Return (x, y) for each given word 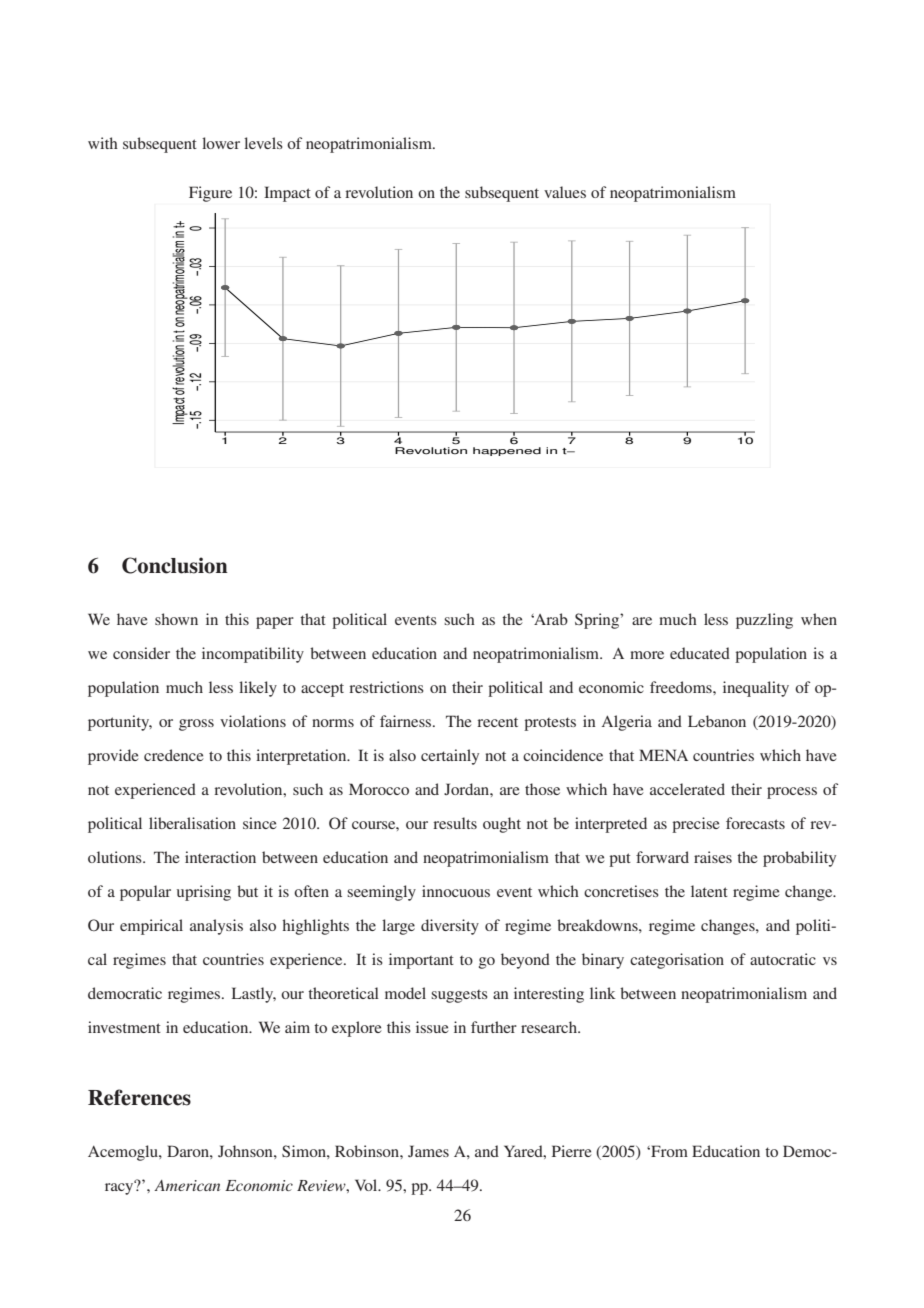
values (565, 192)
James (428, 1151)
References (139, 1097)
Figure (210, 194)
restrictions (386, 687)
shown (176, 619)
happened (507, 451)
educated (700, 653)
